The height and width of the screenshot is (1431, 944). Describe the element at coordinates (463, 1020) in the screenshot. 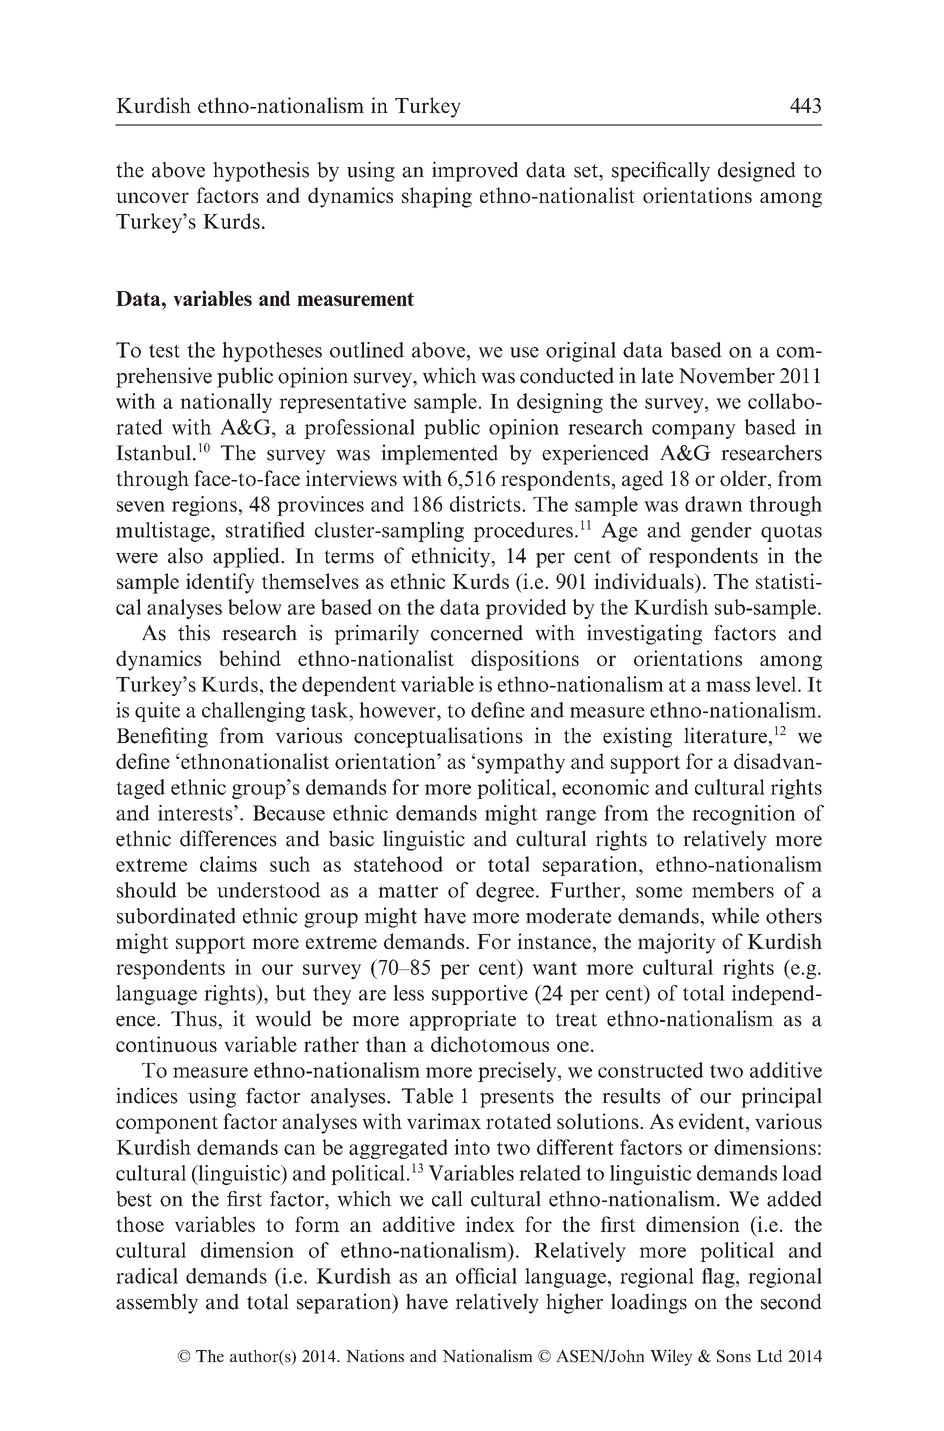

I see `appropriate` at that location.
